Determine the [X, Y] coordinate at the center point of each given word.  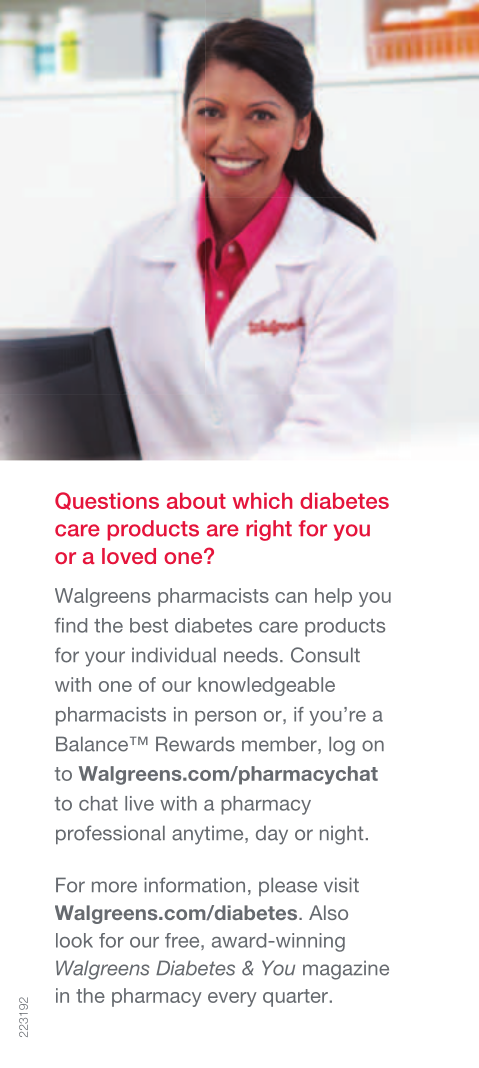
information [194, 885]
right [269, 530]
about [196, 501]
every [232, 999]
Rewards [195, 744]
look [74, 940]
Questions [107, 501]
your [105, 659]
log [342, 746]
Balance [93, 744]
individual [174, 655]
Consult [325, 655]
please [288, 886]
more [114, 887]
